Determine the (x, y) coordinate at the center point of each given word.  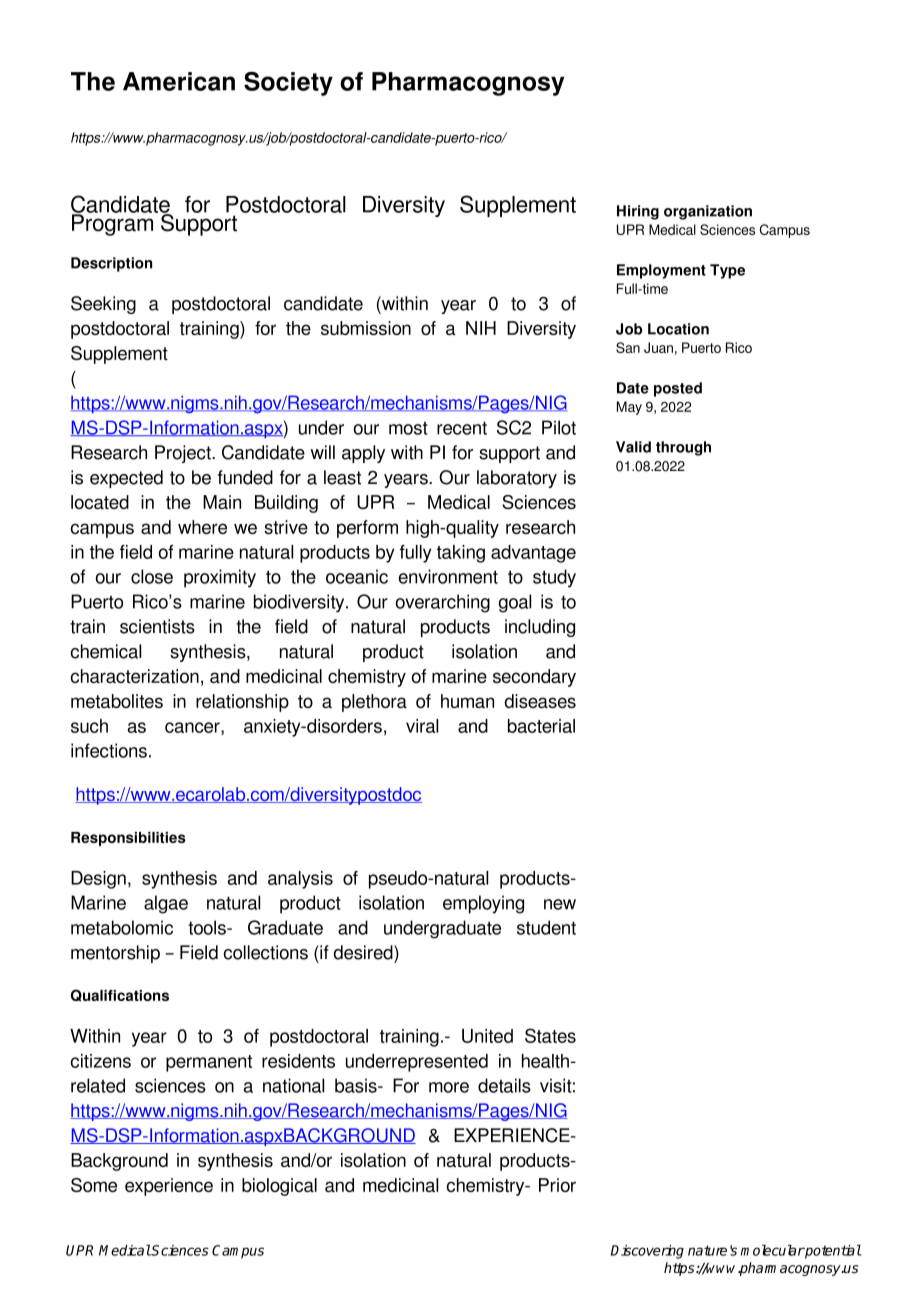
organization (708, 212)
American (179, 81)
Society (288, 84)
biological (279, 1187)
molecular (773, 1250)
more (449, 1087)
